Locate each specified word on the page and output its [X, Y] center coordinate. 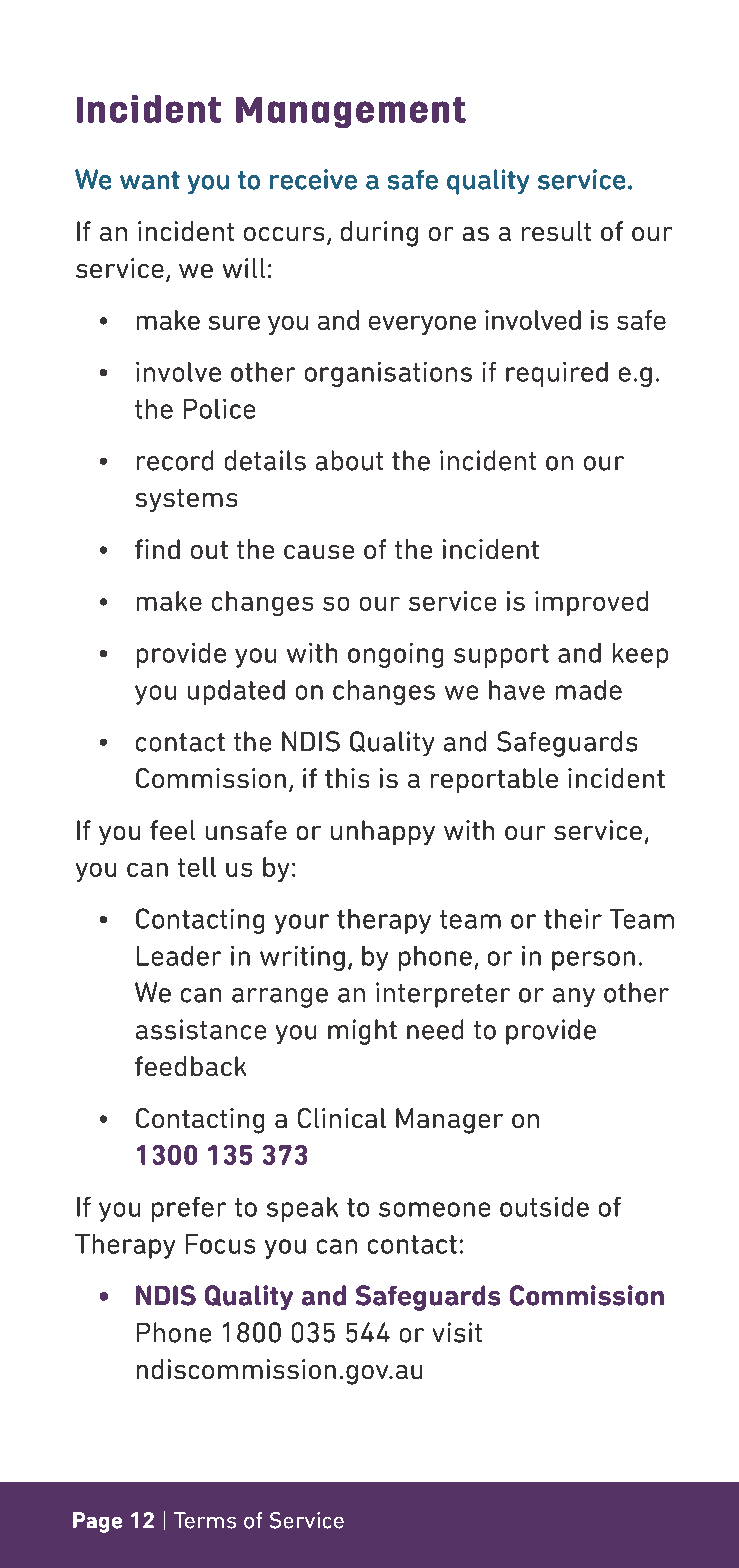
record [175, 460]
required [557, 374]
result [556, 231]
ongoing [395, 655]
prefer [189, 1209]
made [589, 690]
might [362, 1032]
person [593, 961]
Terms [205, 1520]
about [349, 460]
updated [236, 692]
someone [434, 1209]
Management [351, 112]
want [150, 180]
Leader [179, 956]
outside [544, 1207]
